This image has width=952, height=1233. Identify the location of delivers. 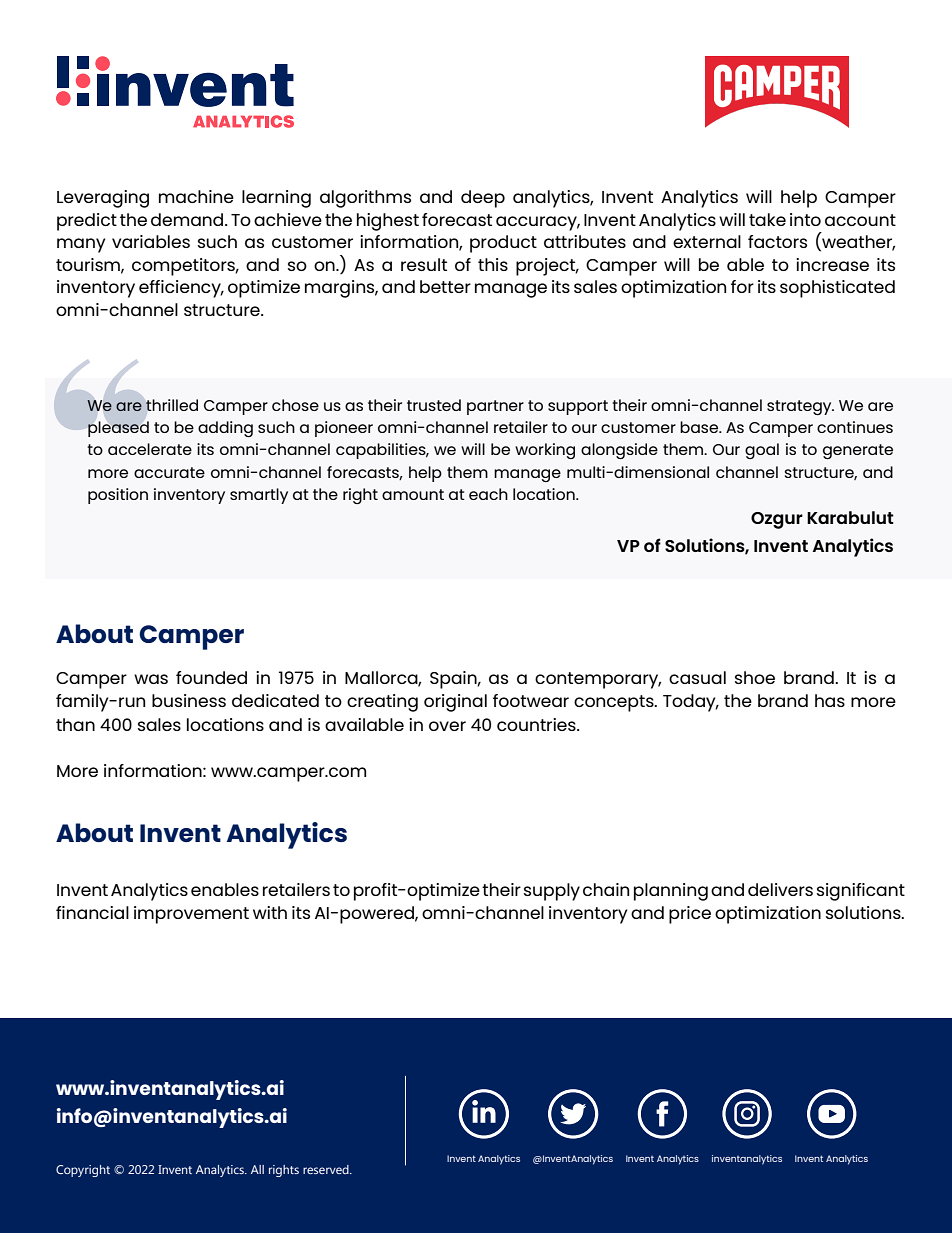
(780, 889).
